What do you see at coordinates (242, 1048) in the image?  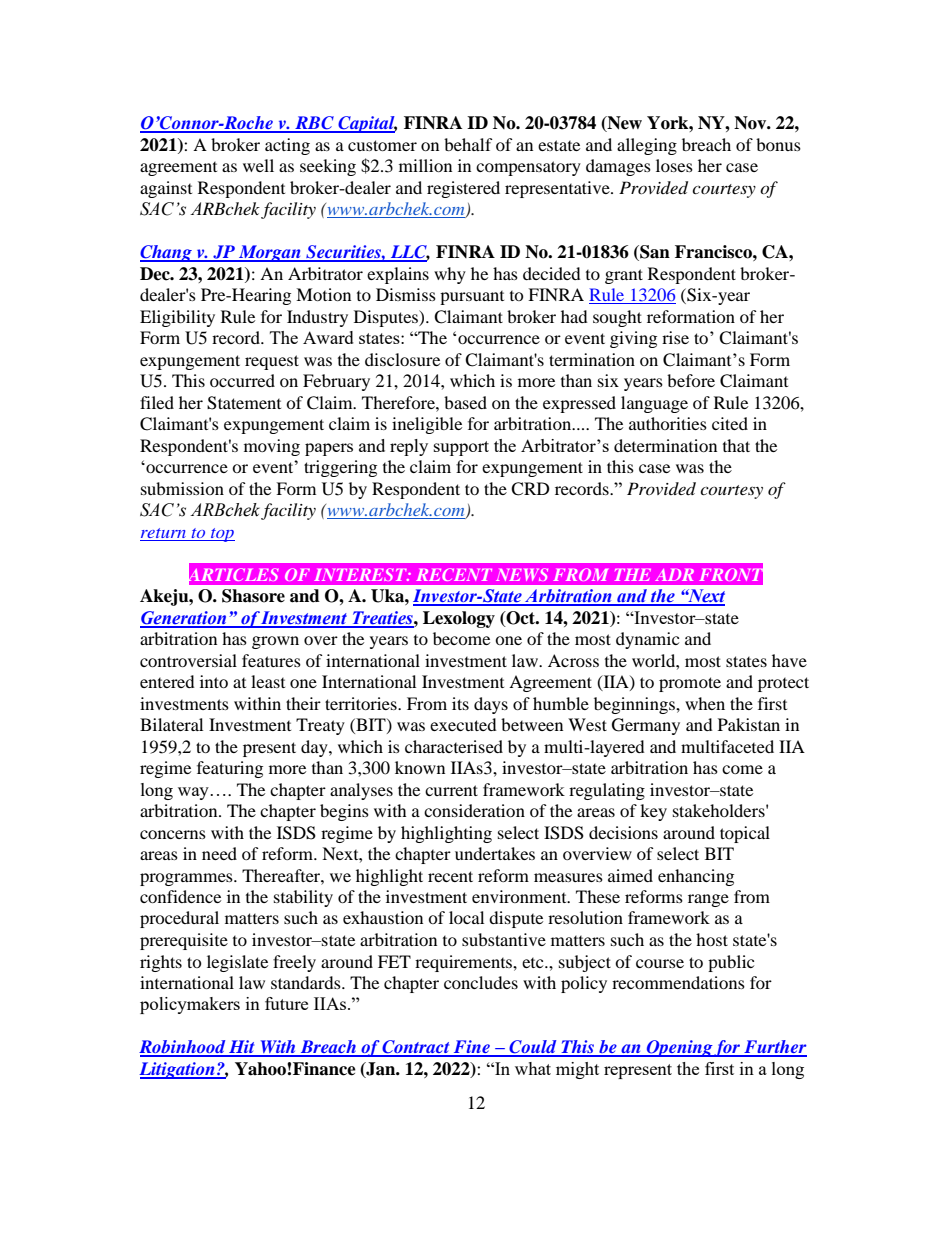 I see `Hit` at bounding box center [242, 1048].
